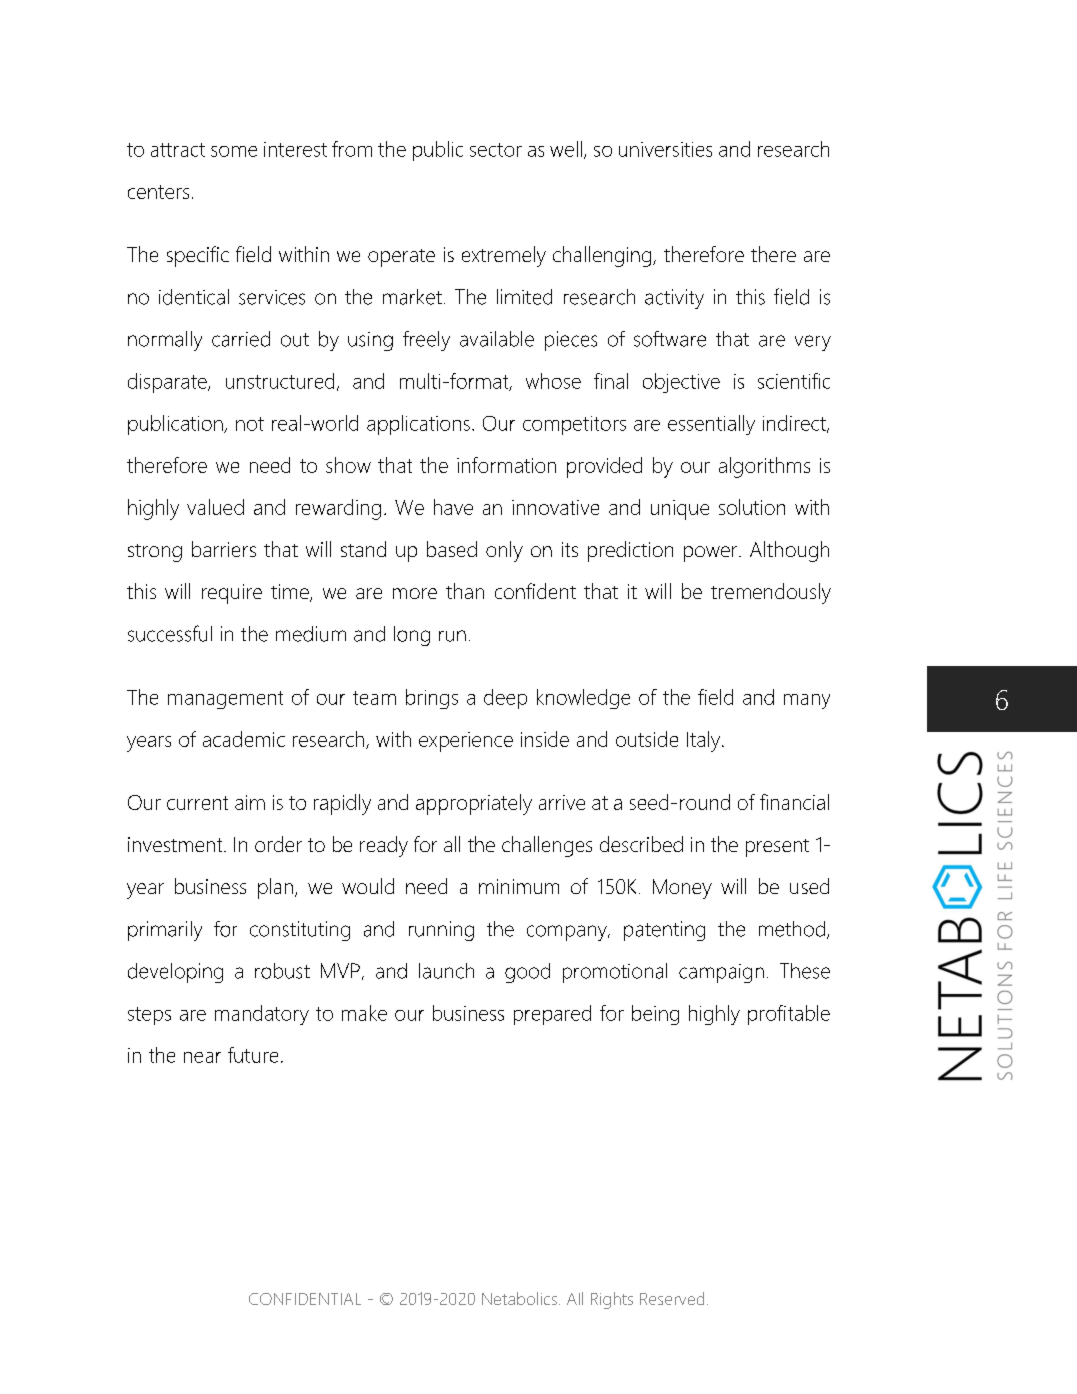  I want to click on sector, so click(496, 150).
